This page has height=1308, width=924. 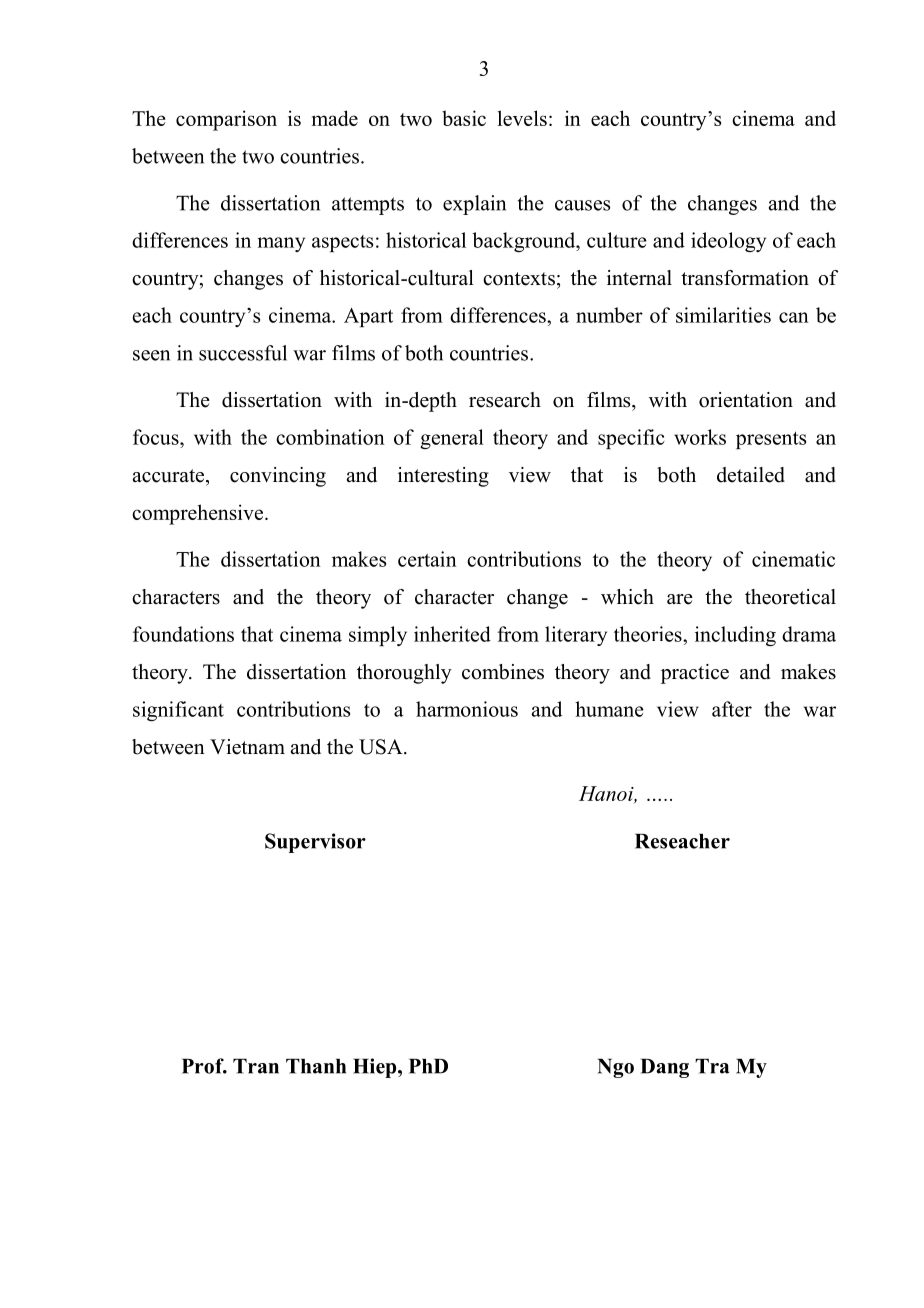 I want to click on basic, so click(x=464, y=118).
